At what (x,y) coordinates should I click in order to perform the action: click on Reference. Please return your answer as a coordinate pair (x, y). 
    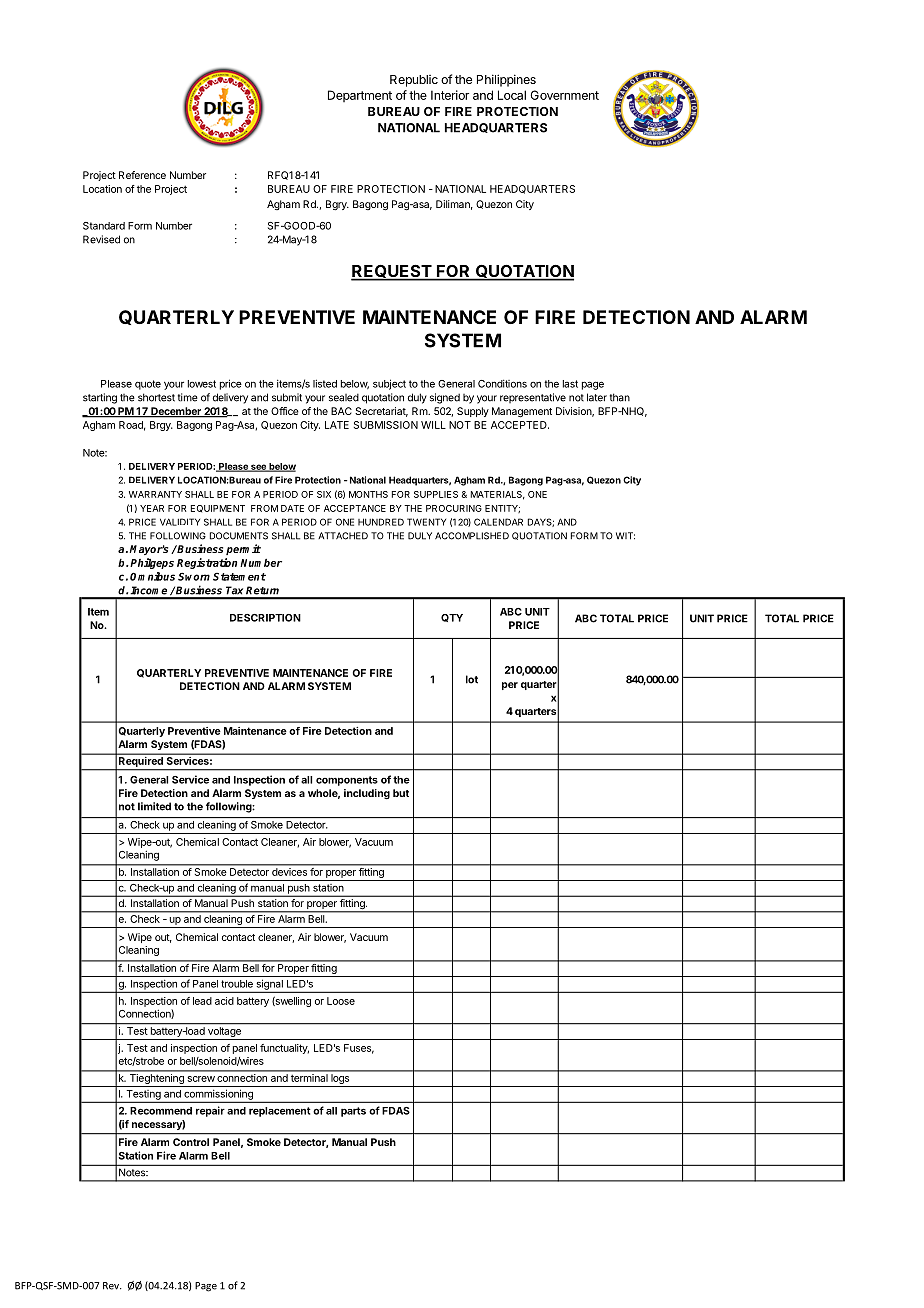
    Looking at the image, I should click on (142, 175).
